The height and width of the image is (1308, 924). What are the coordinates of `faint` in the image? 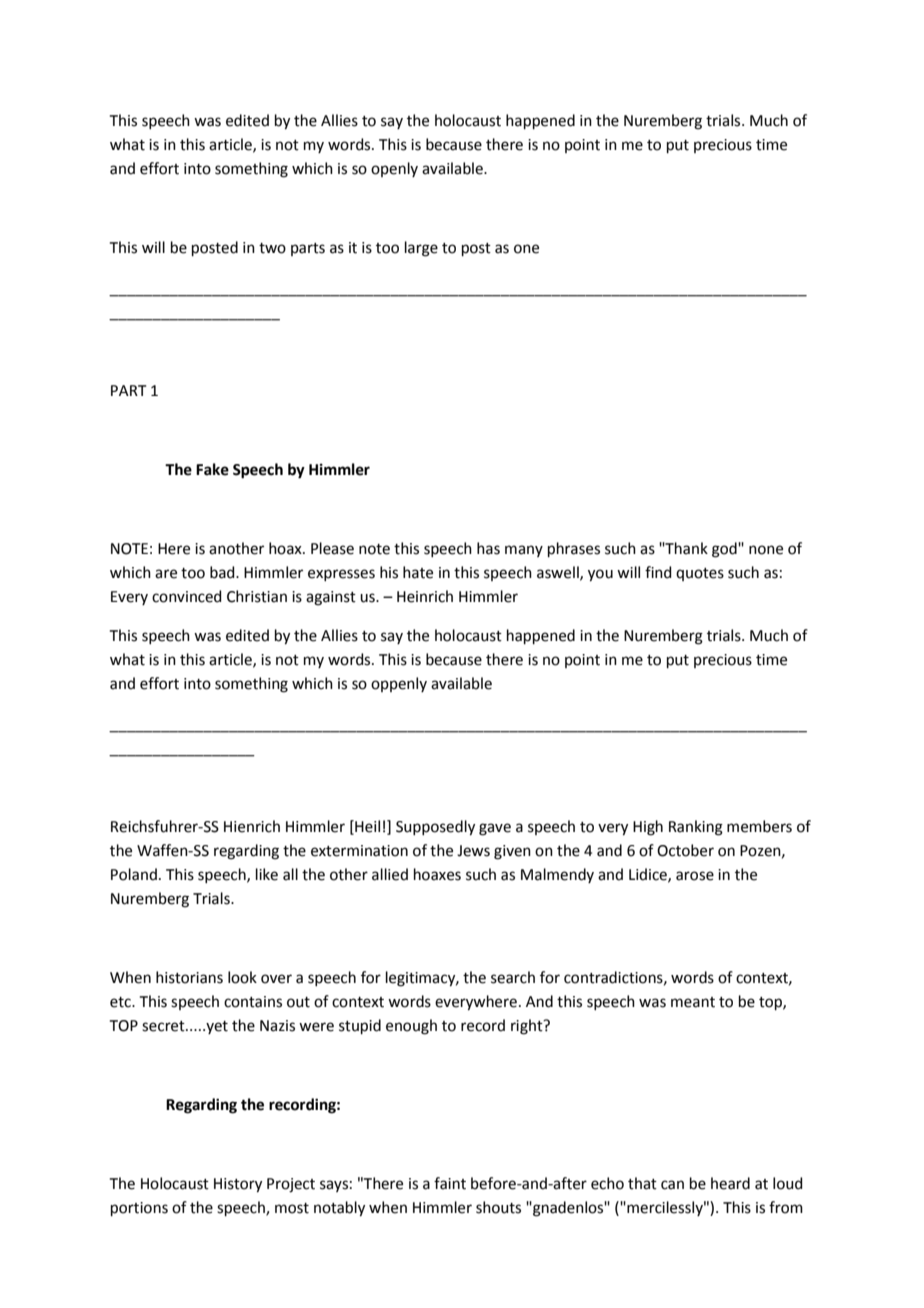 It's located at (450, 1183).
